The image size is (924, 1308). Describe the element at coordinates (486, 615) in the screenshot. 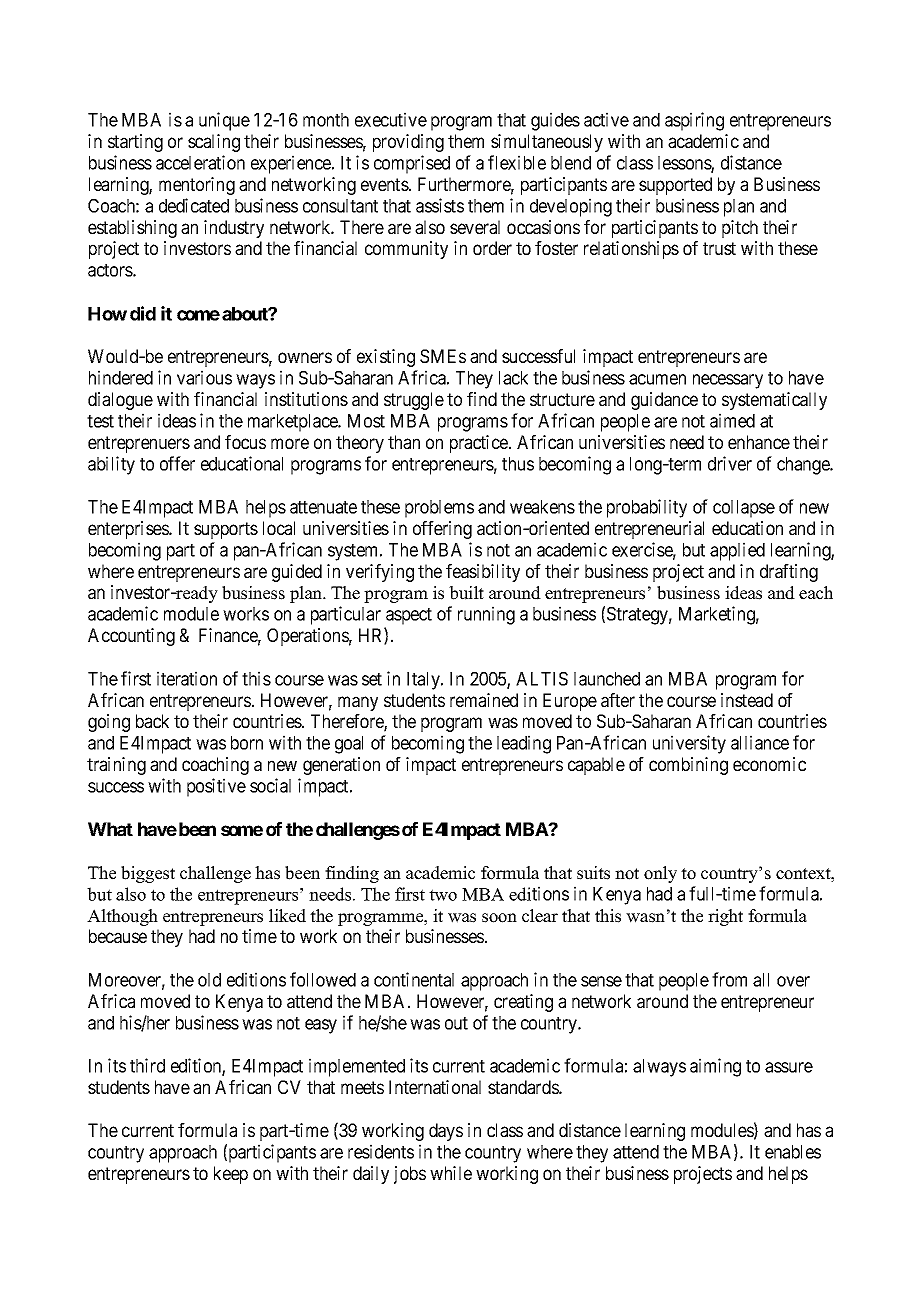

I see `running` at that location.
